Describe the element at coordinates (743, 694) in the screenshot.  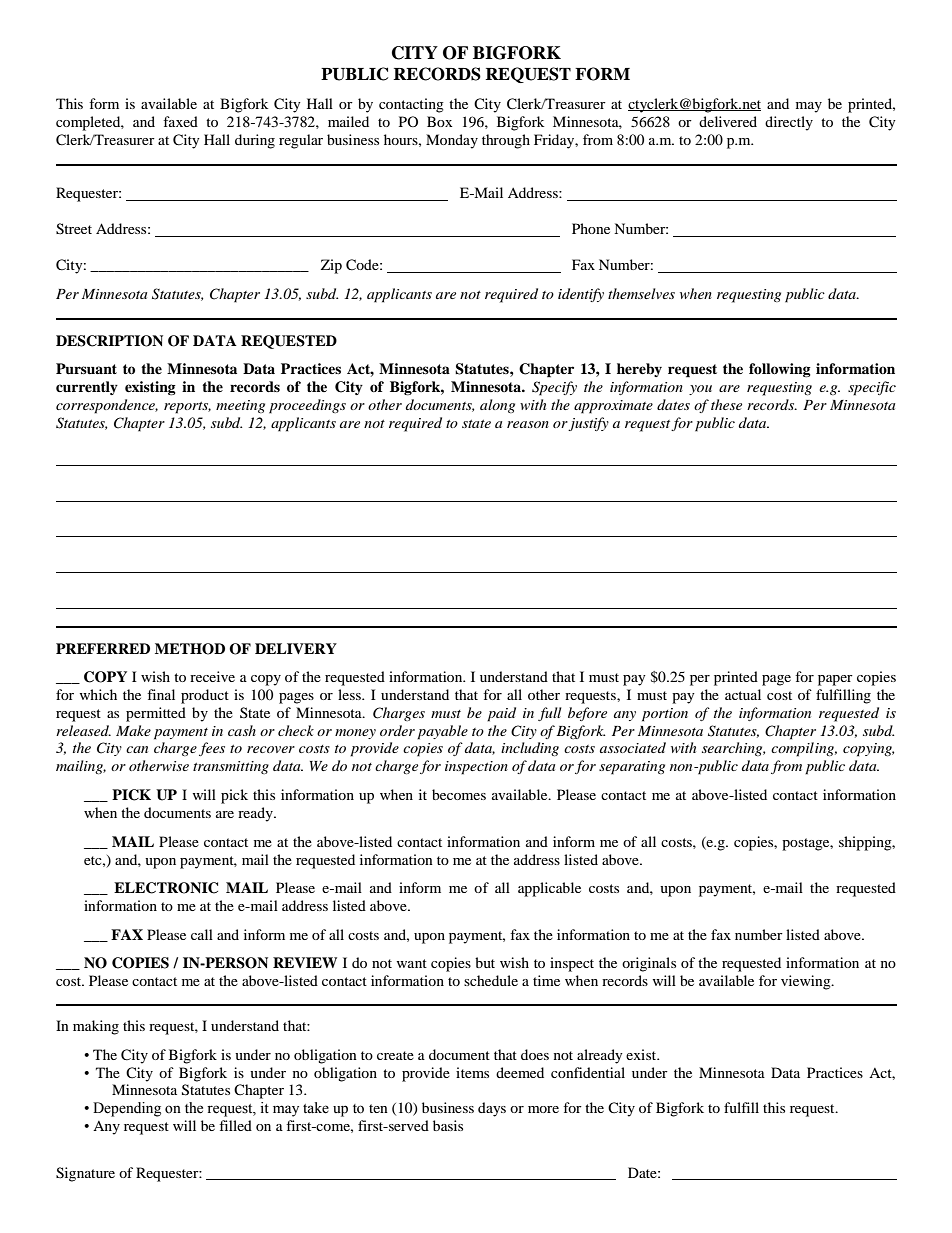
I see `actual` at that location.
